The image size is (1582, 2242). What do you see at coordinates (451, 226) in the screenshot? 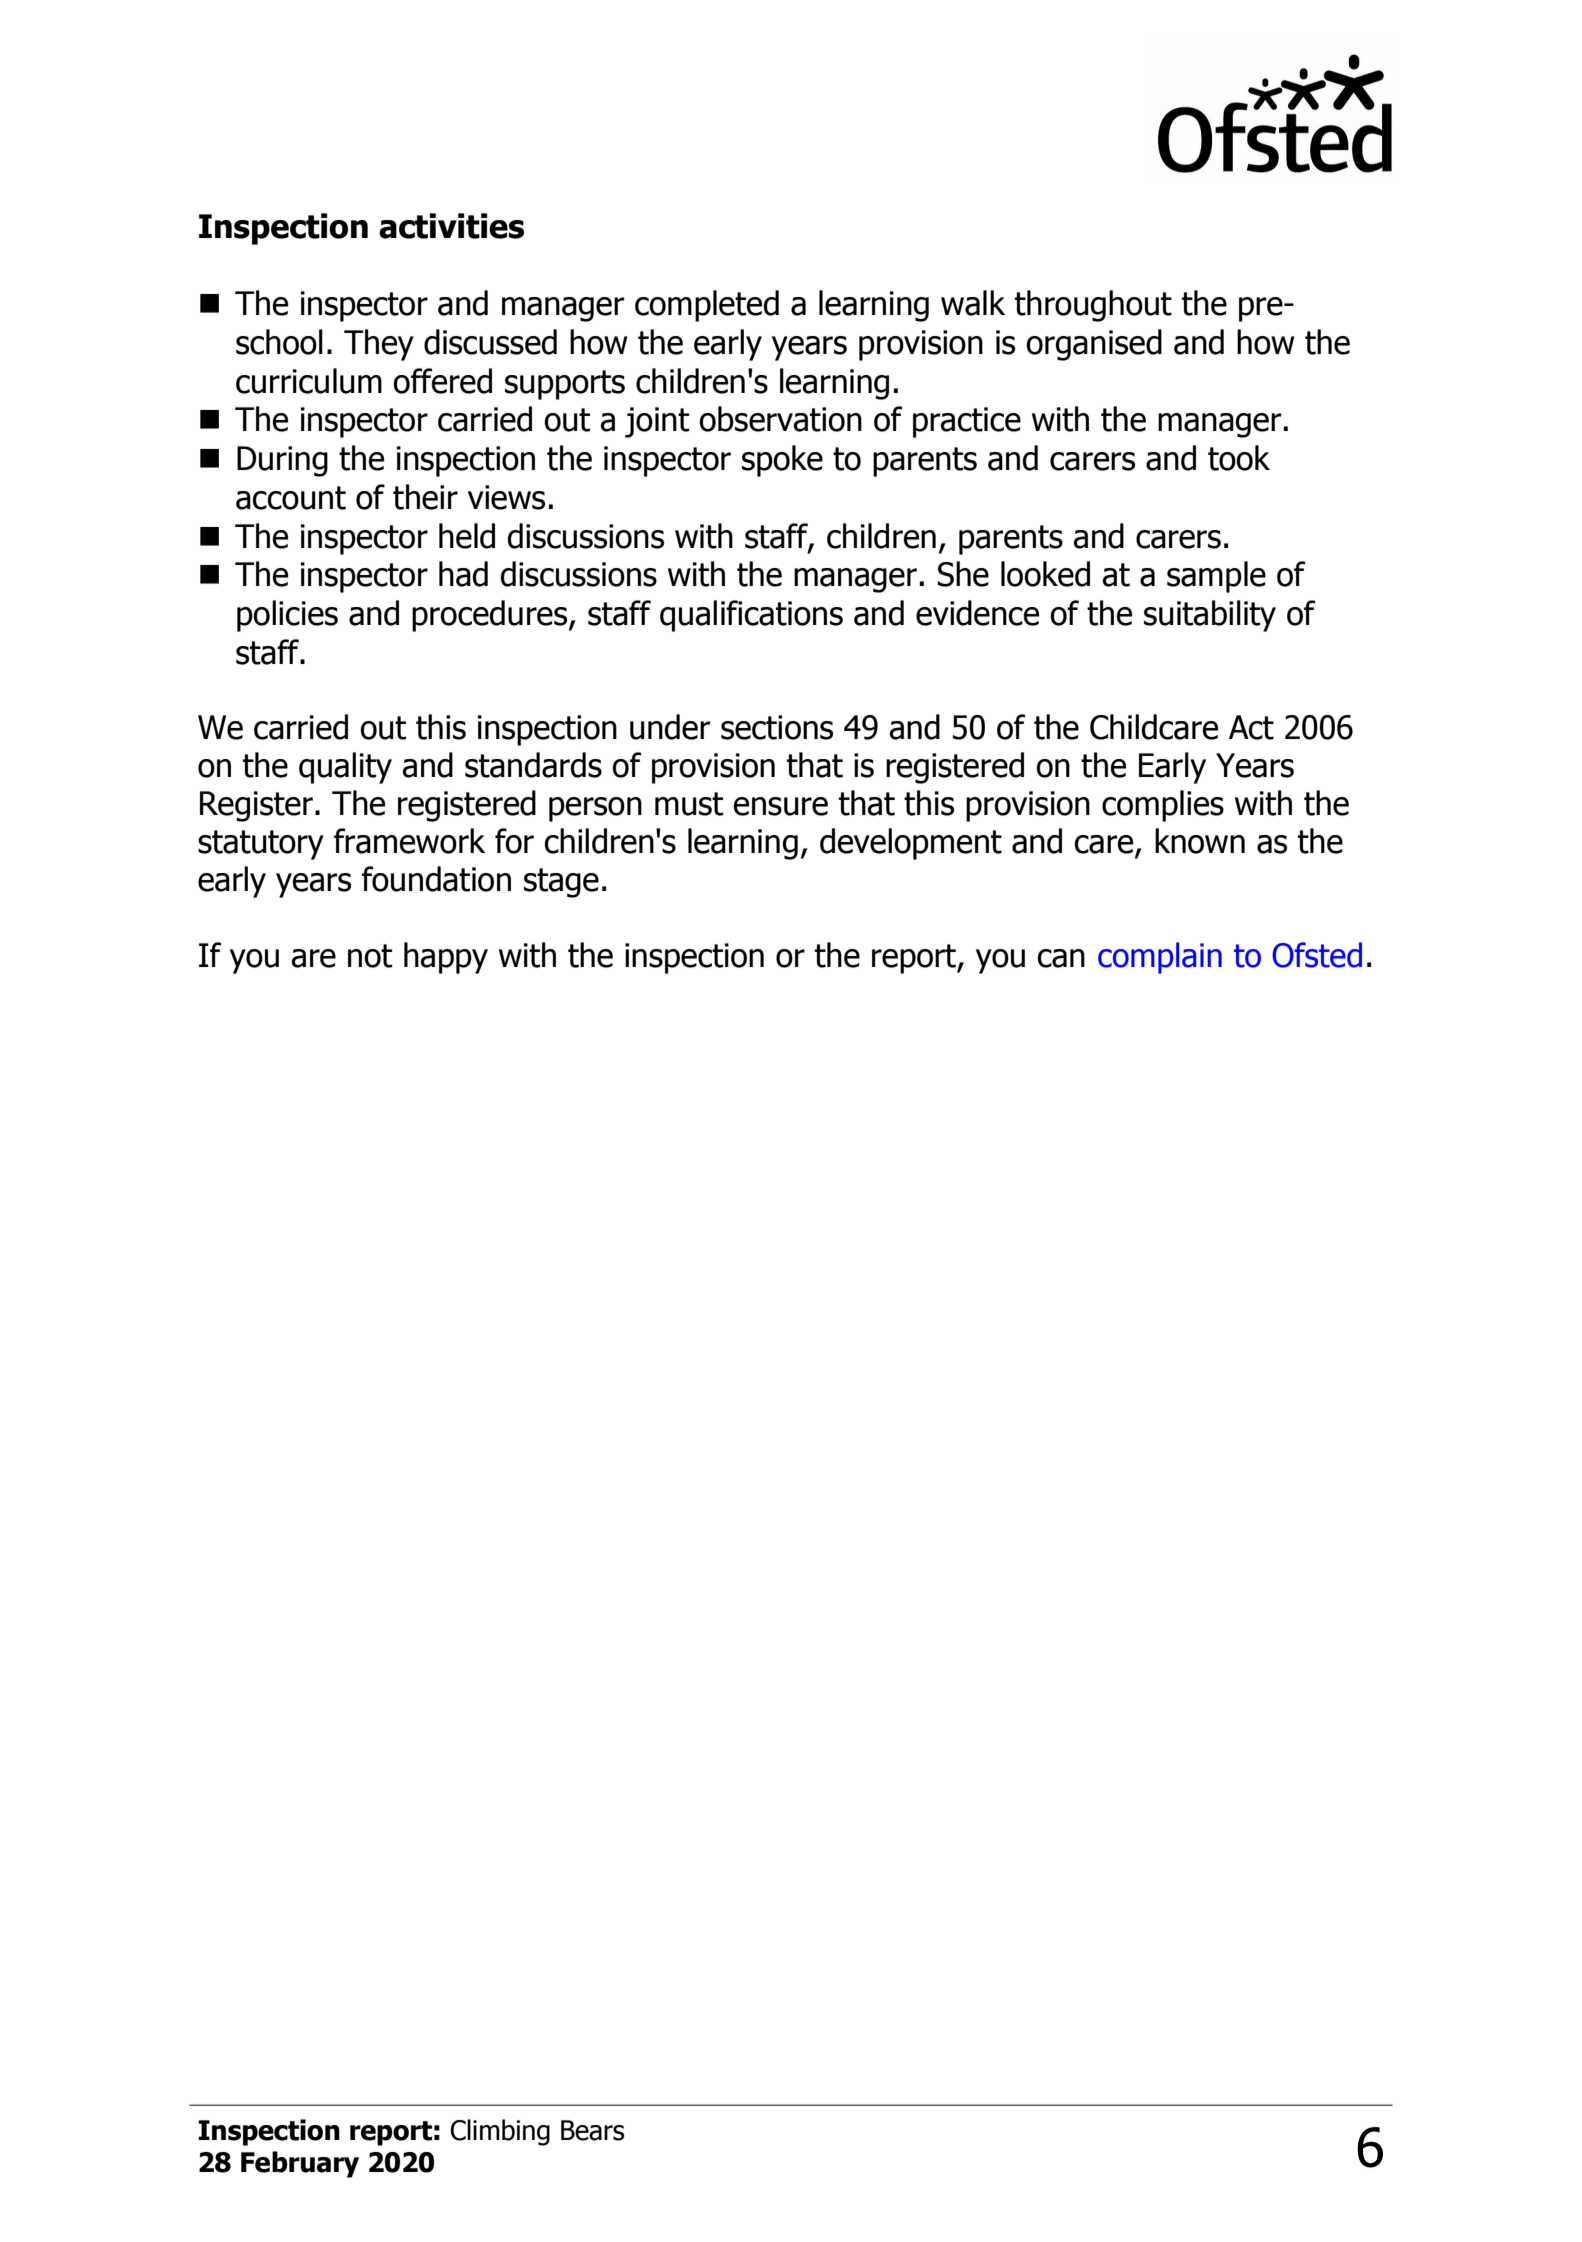
I see `activities` at bounding box center [451, 226].
